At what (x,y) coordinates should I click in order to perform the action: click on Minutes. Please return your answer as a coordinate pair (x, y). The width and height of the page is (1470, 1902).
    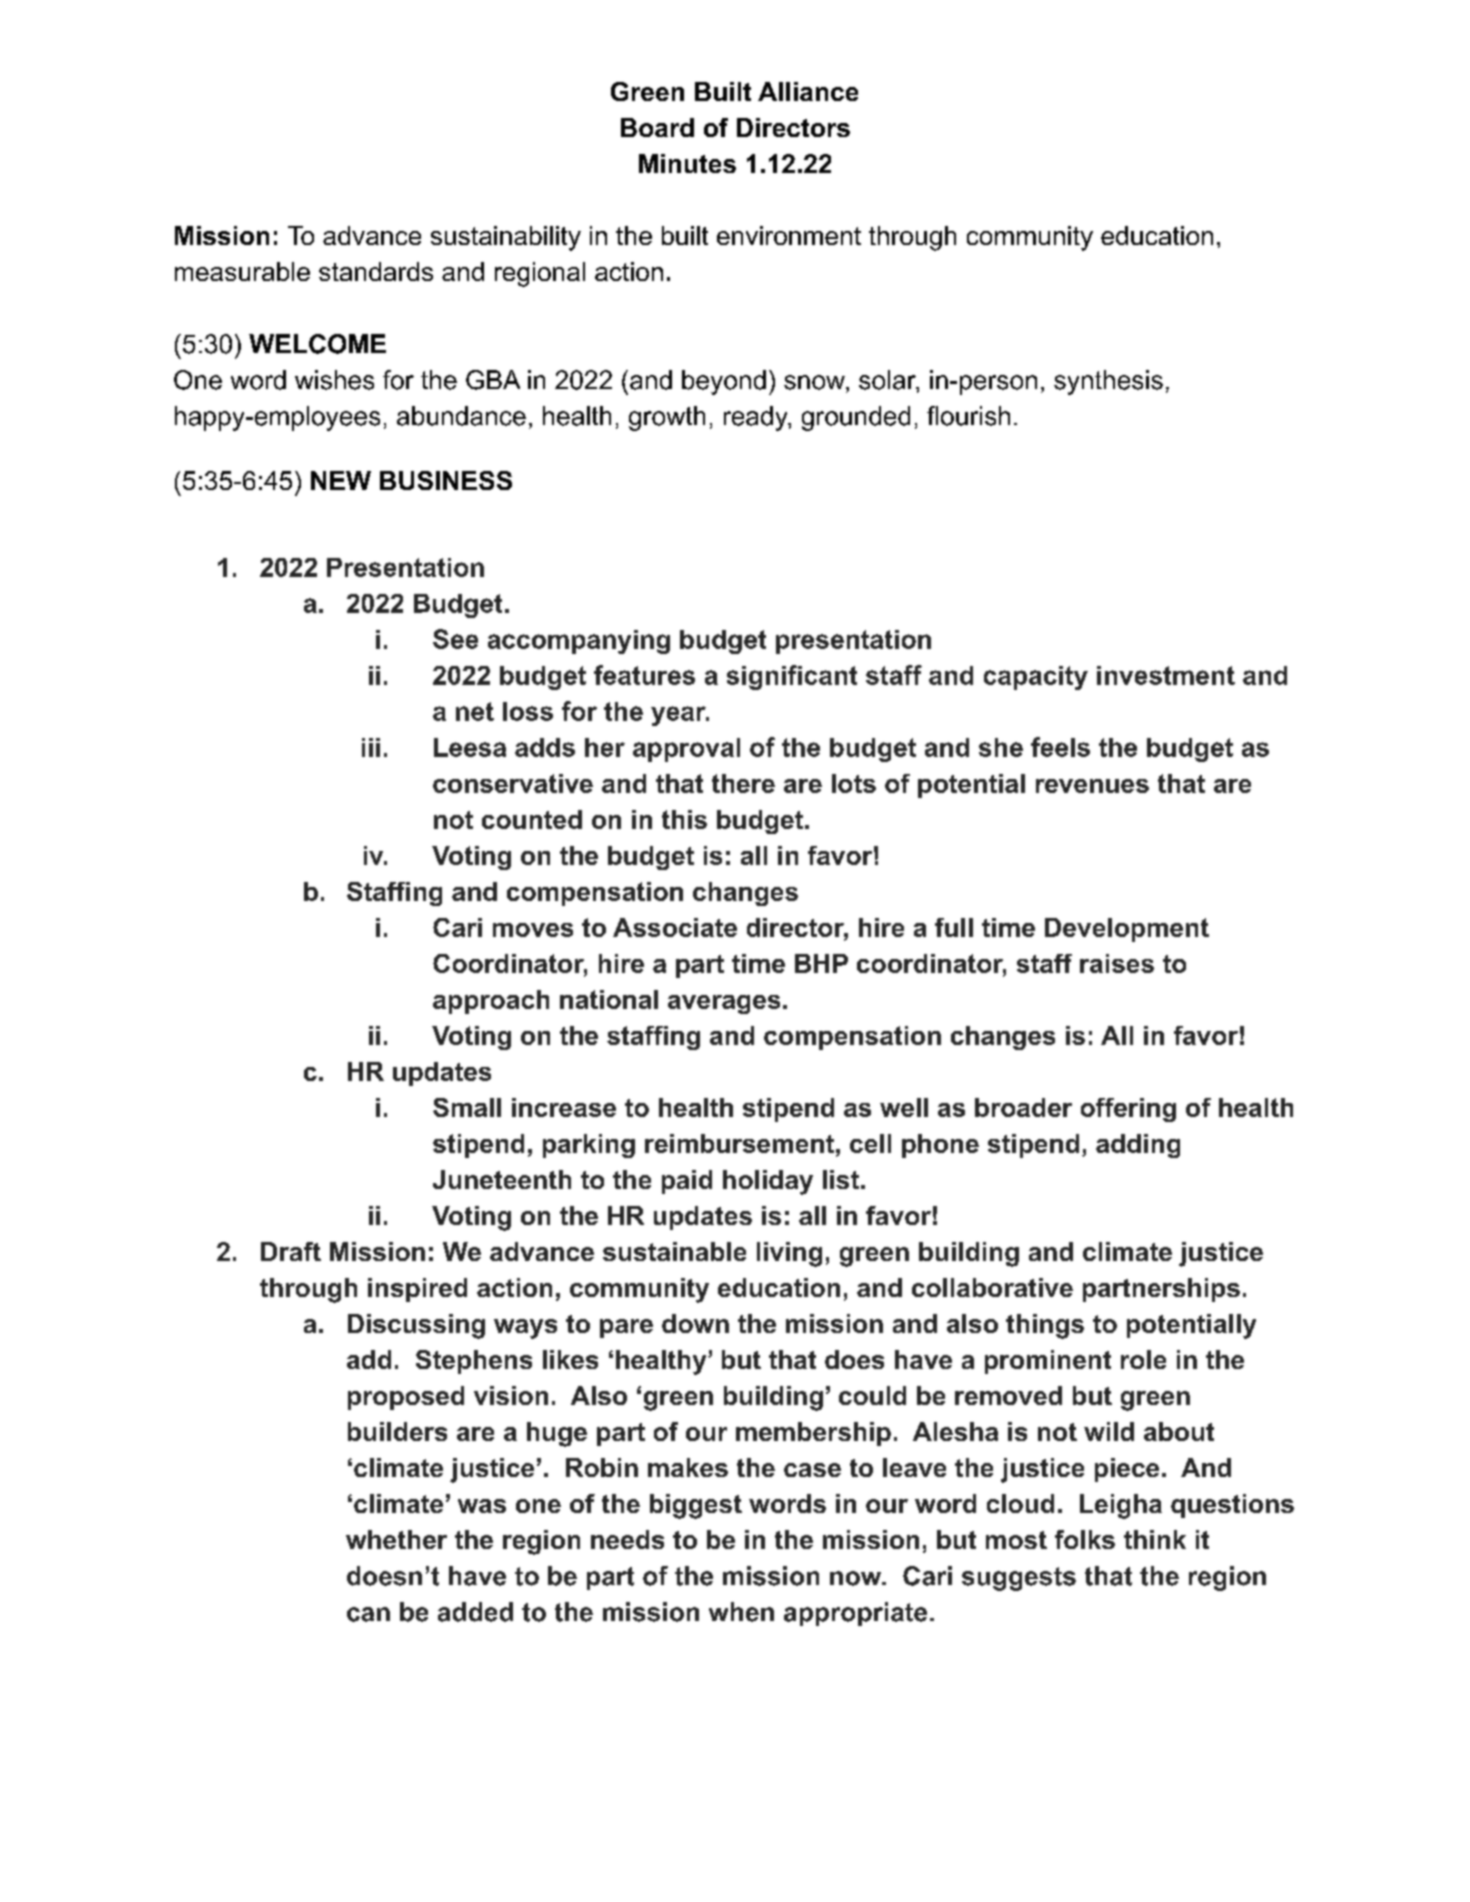
    Looking at the image, I should click on (687, 163).
